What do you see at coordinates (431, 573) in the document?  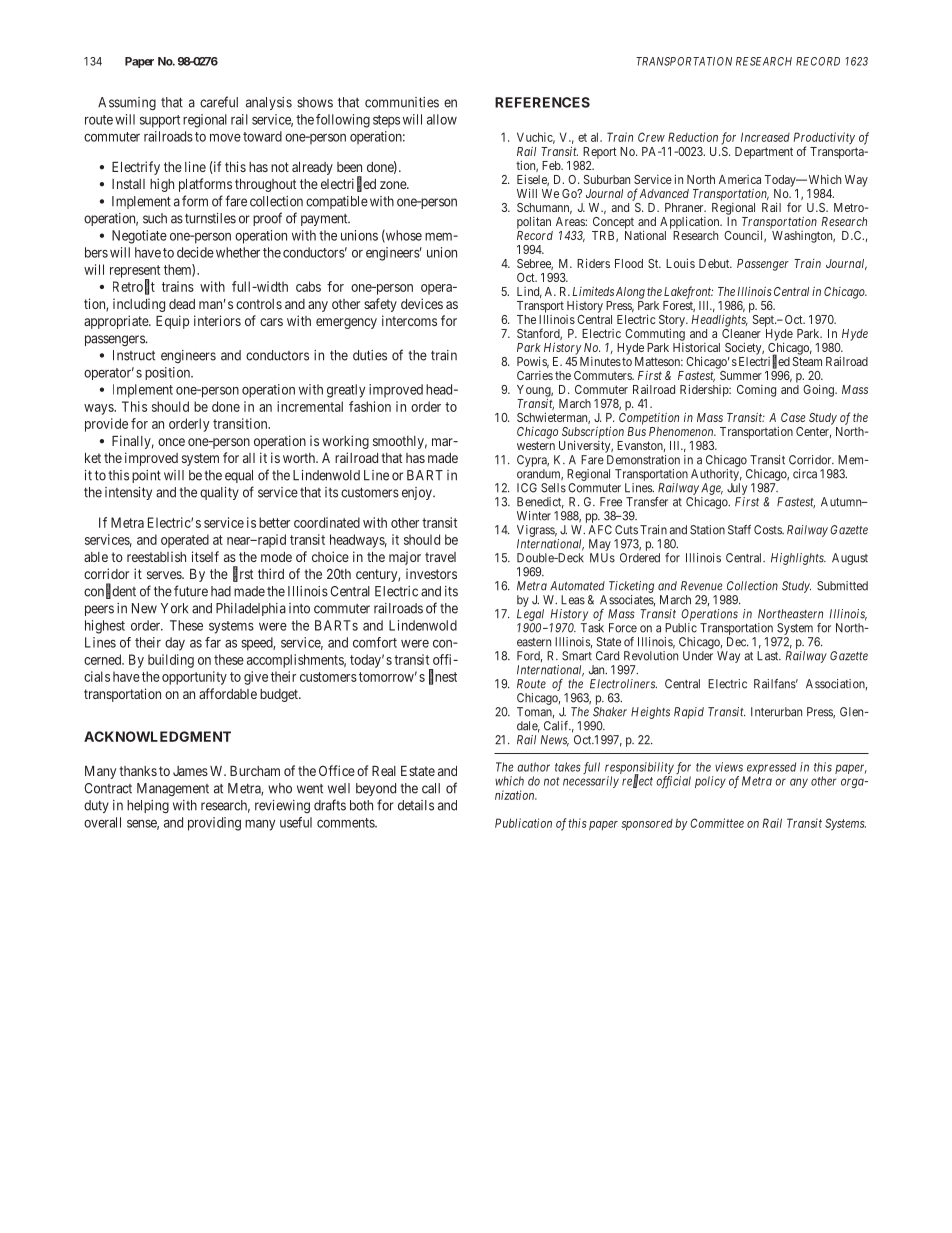 I see `investors` at bounding box center [431, 573].
